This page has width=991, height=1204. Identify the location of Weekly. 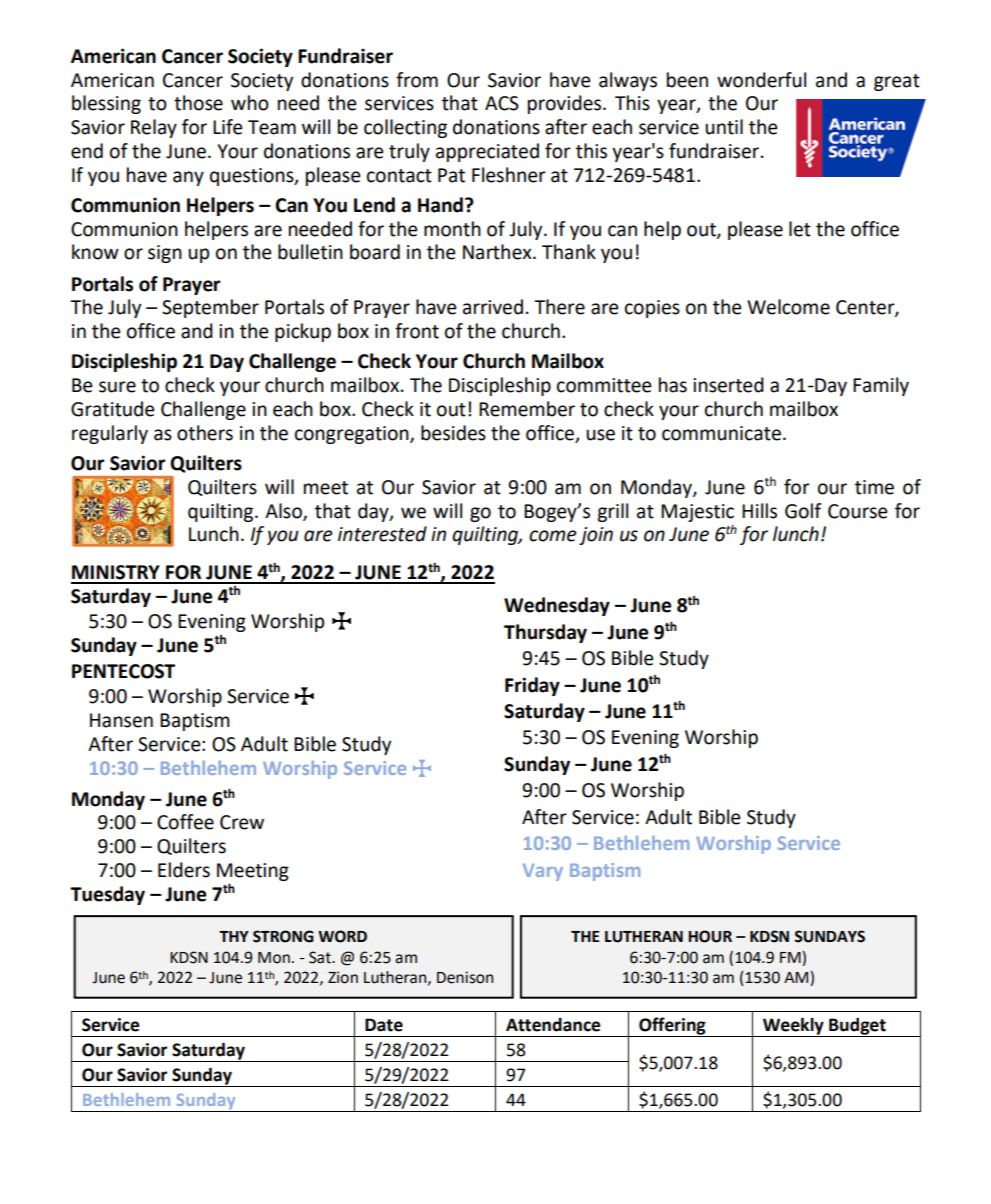
(793, 1027).
